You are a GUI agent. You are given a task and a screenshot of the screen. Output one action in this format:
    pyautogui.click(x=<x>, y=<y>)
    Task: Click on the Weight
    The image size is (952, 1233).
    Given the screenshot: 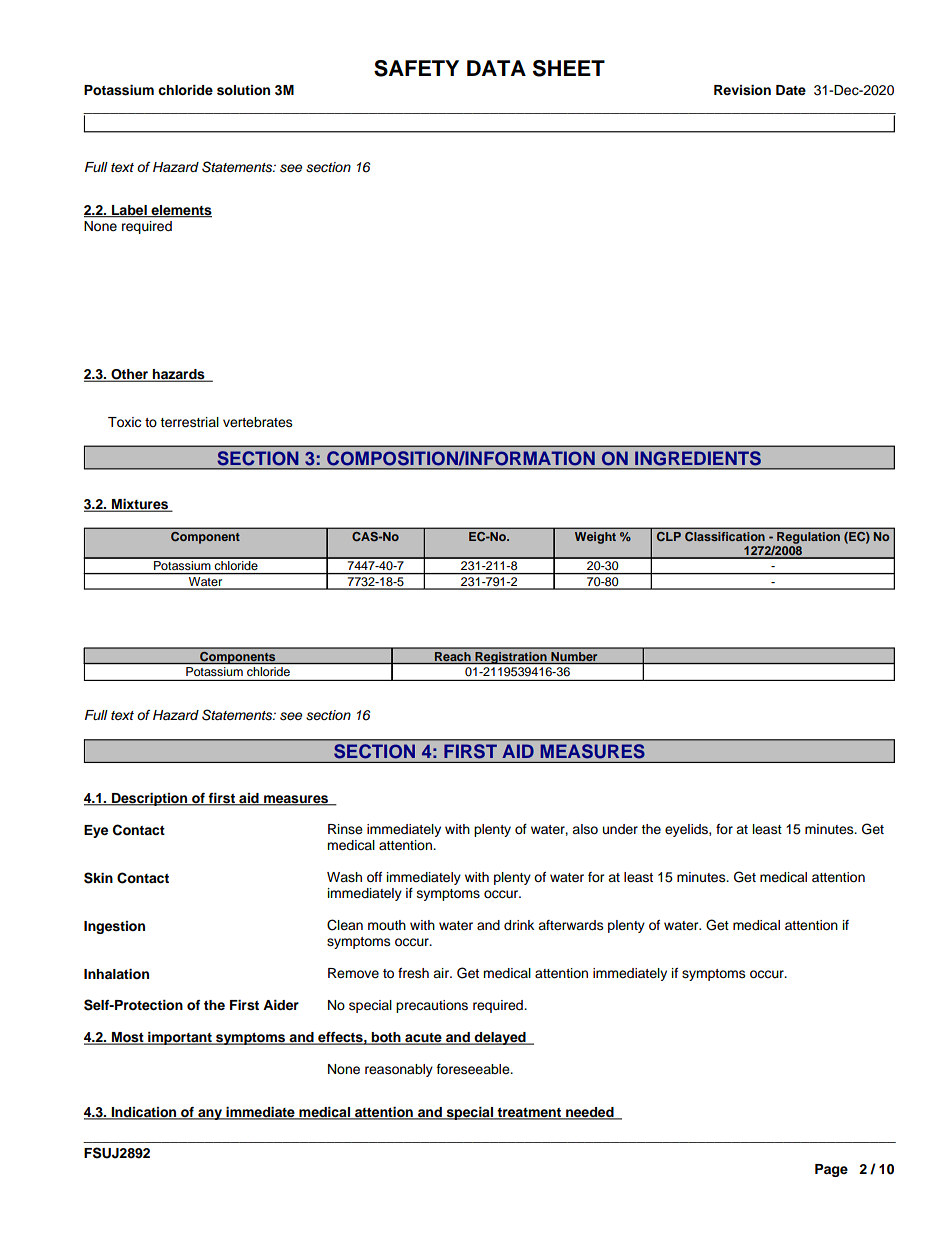 What is the action you would take?
    pyautogui.click(x=595, y=538)
